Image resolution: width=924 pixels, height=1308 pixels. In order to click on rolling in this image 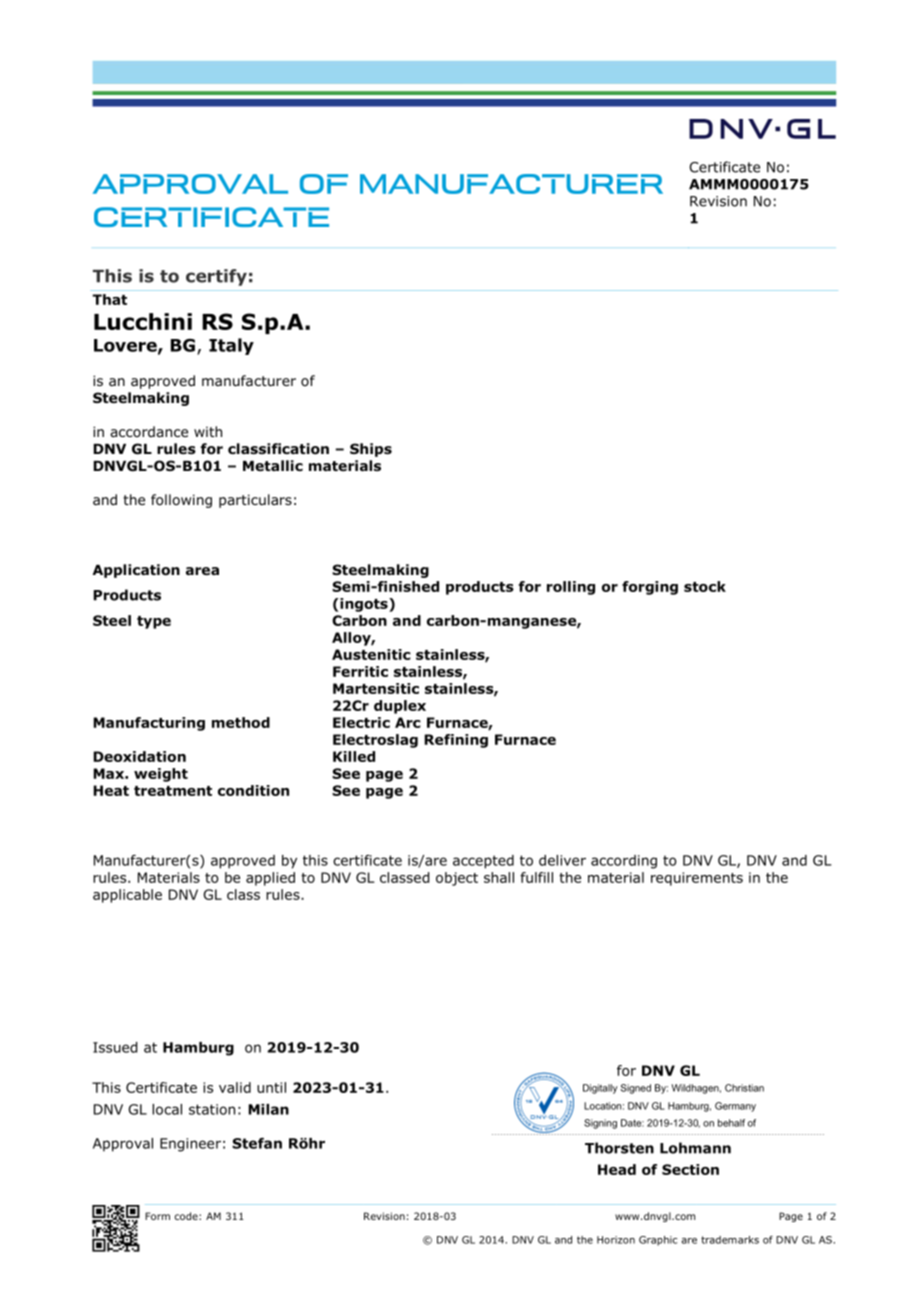, I will do `click(571, 588)`.
